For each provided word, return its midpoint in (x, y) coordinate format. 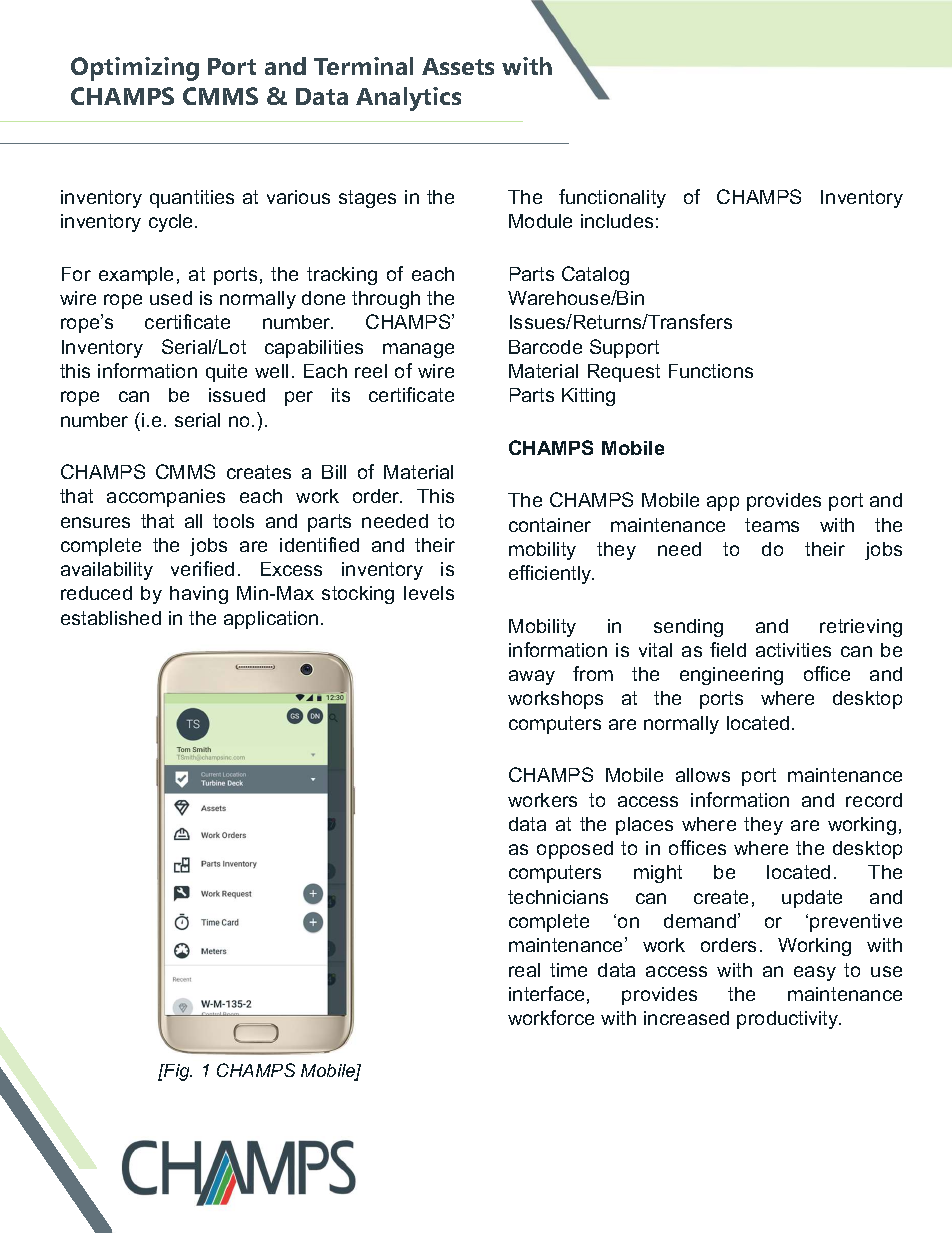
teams (772, 525)
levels (429, 593)
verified (202, 568)
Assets (458, 66)
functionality (612, 198)
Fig (177, 1072)
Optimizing (135, 69)
